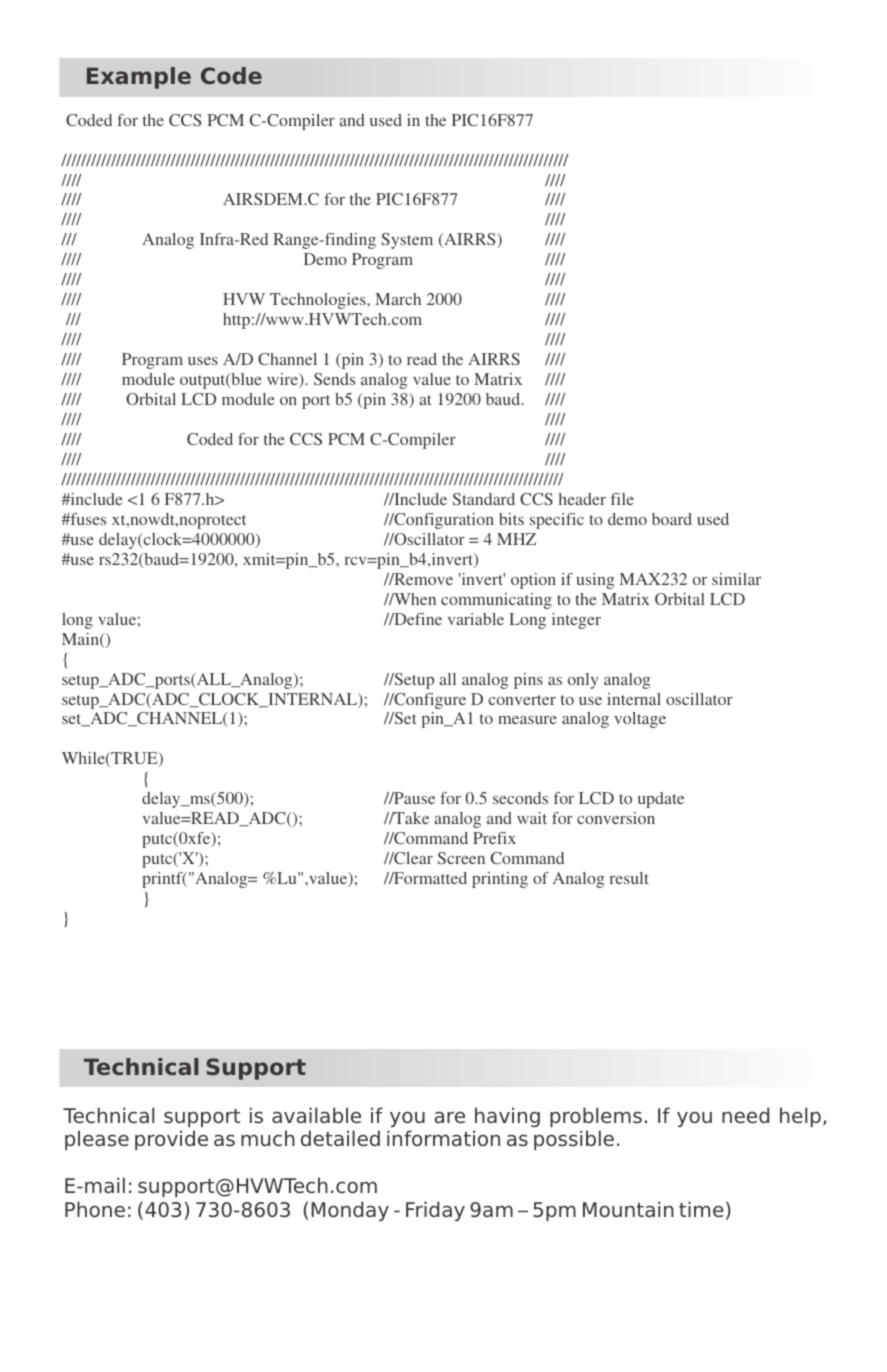 The width and height of the screenshot is (887, 1372). I want to click on provide, so click(171, 1140).
